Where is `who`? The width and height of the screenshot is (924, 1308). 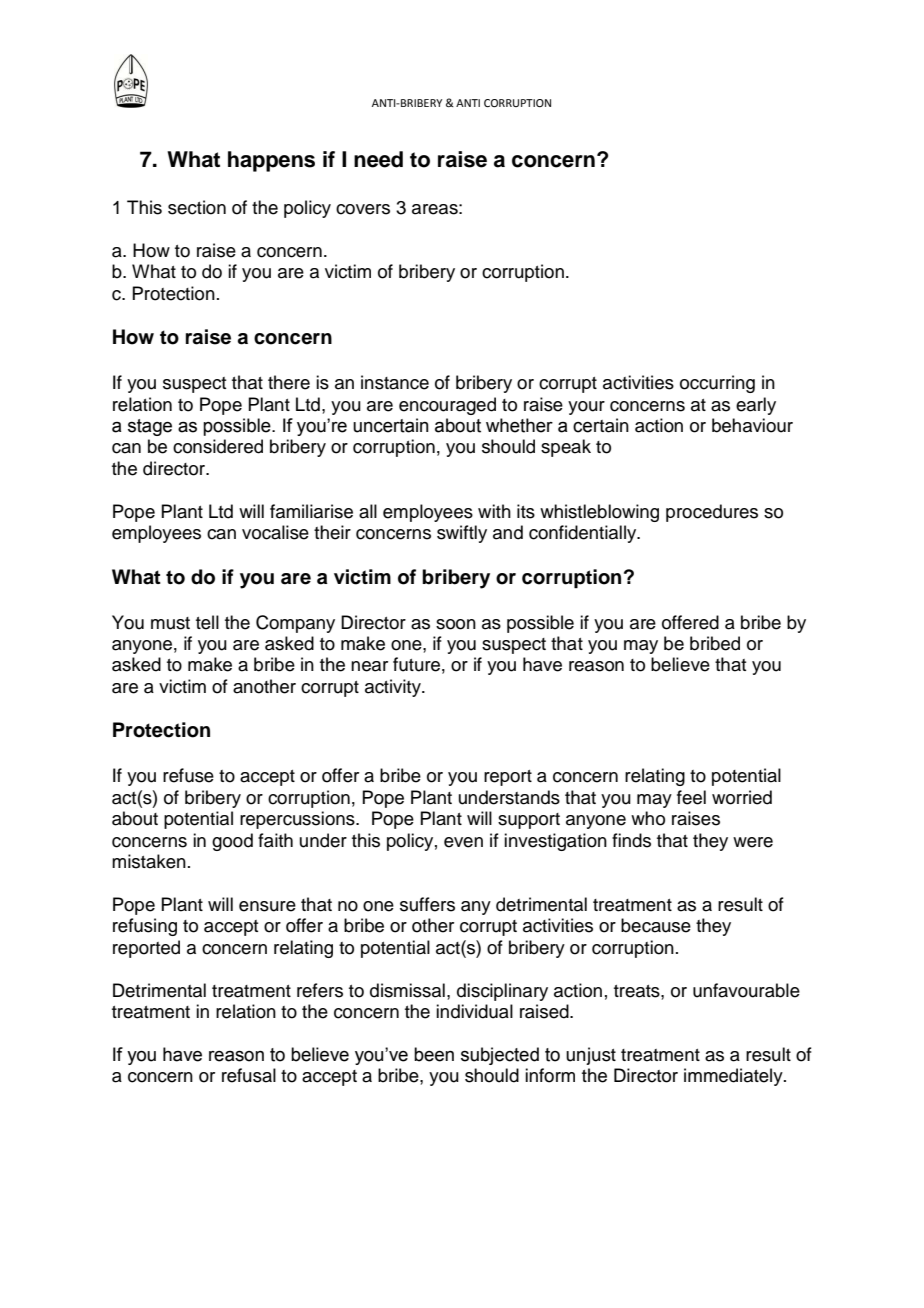 who is located at coordinates (648, 818).
